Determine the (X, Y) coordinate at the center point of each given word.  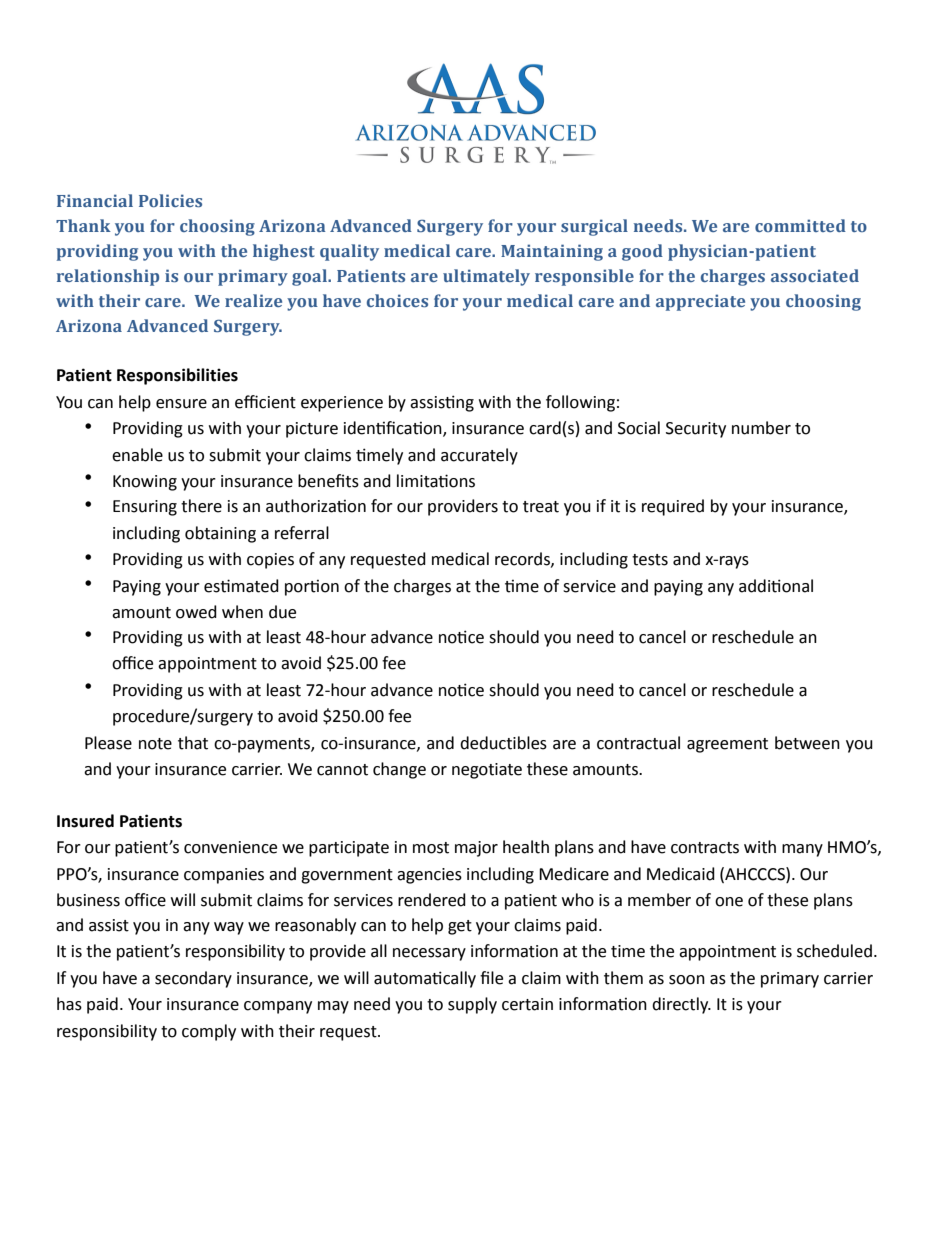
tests (650, 560)
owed (196, 612)
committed (800, 225)
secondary (193, 979)
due (282, 612)
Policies (170, 200)
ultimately (486, 277)
